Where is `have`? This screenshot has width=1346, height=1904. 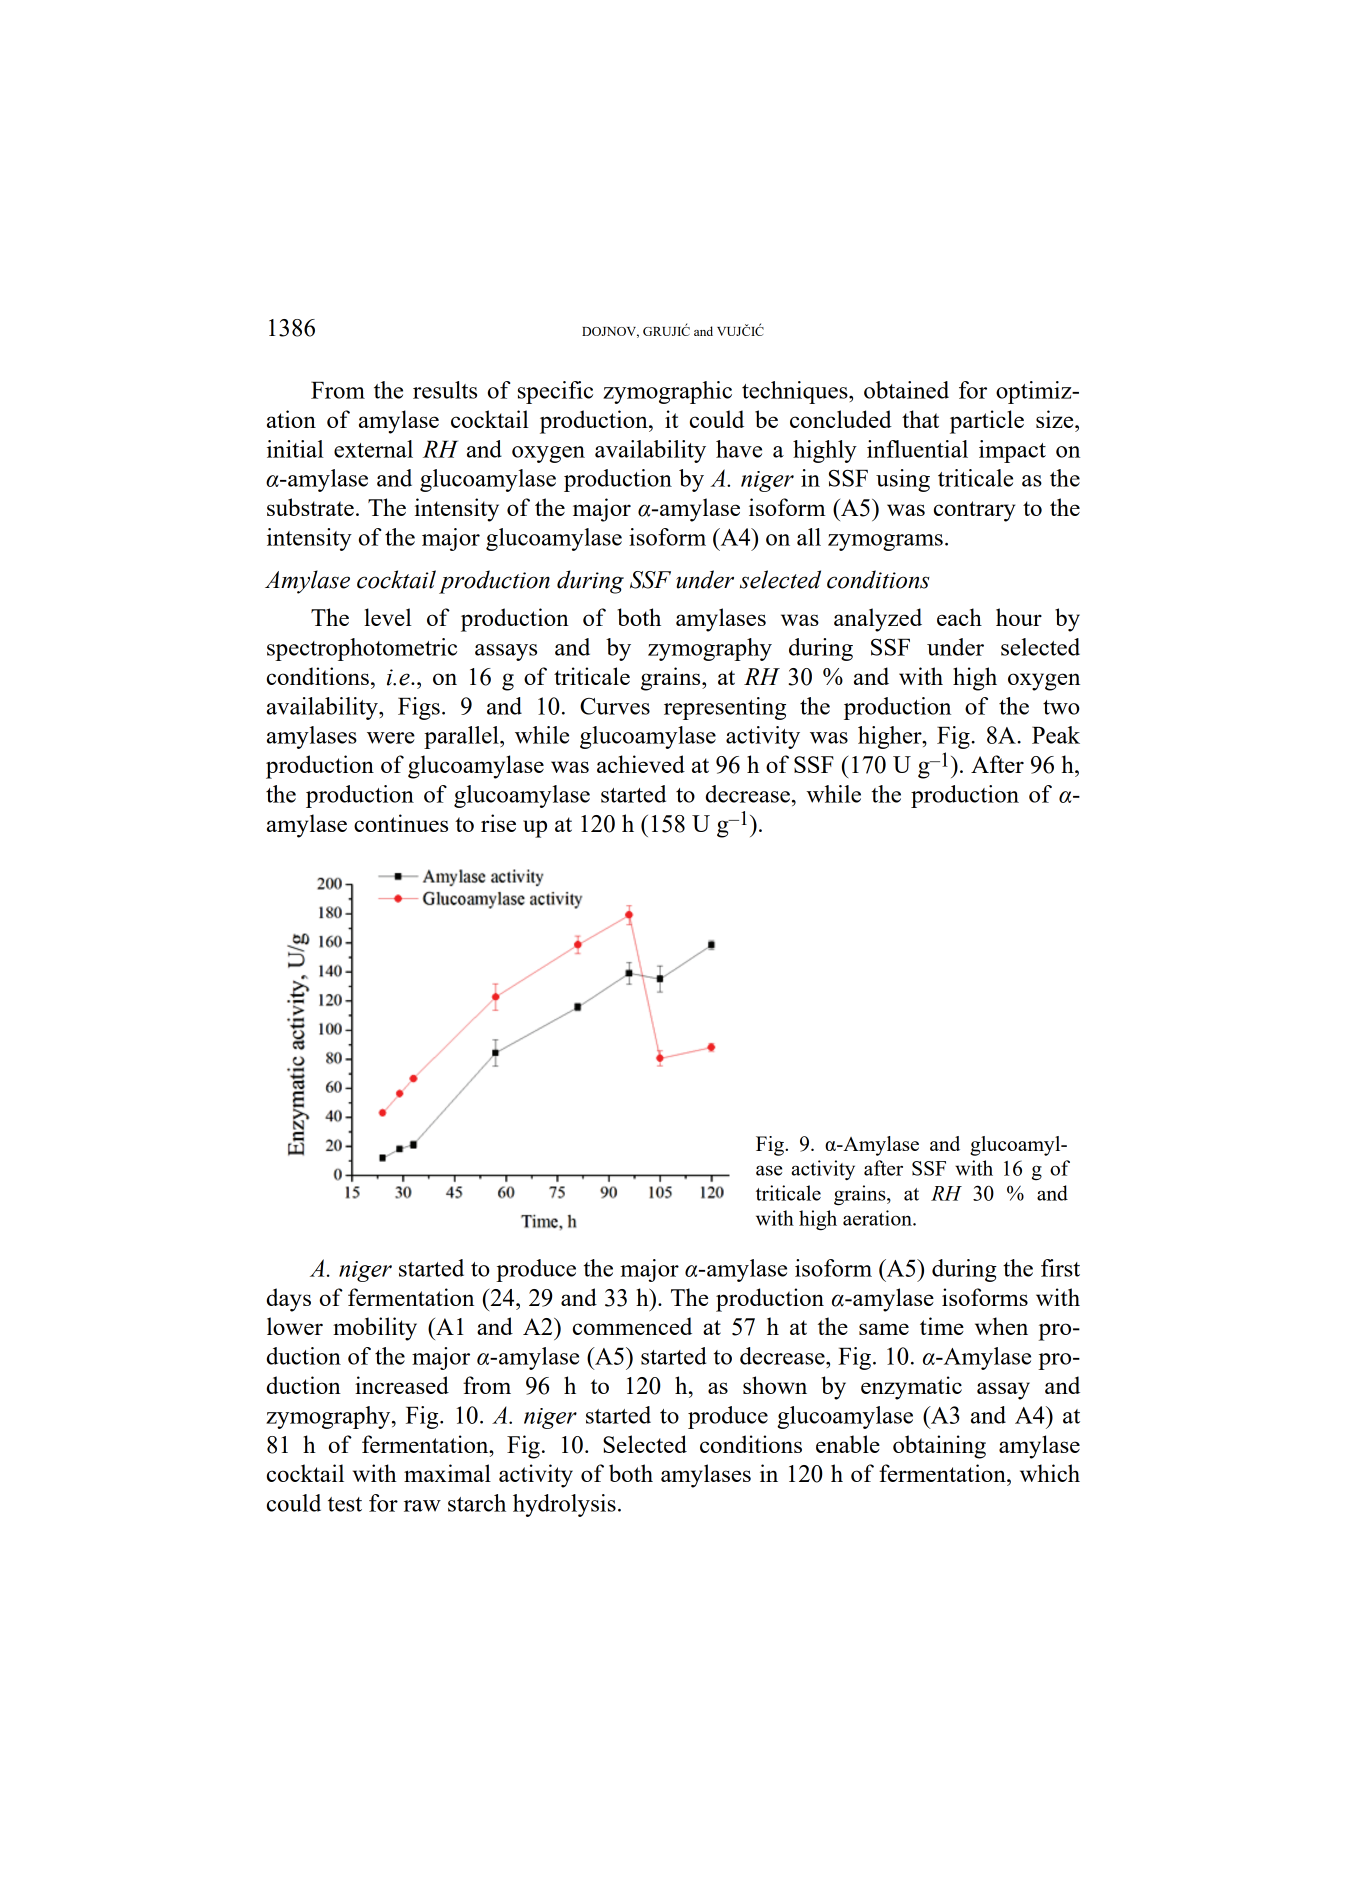
have is located at coordinates (739, 449).
